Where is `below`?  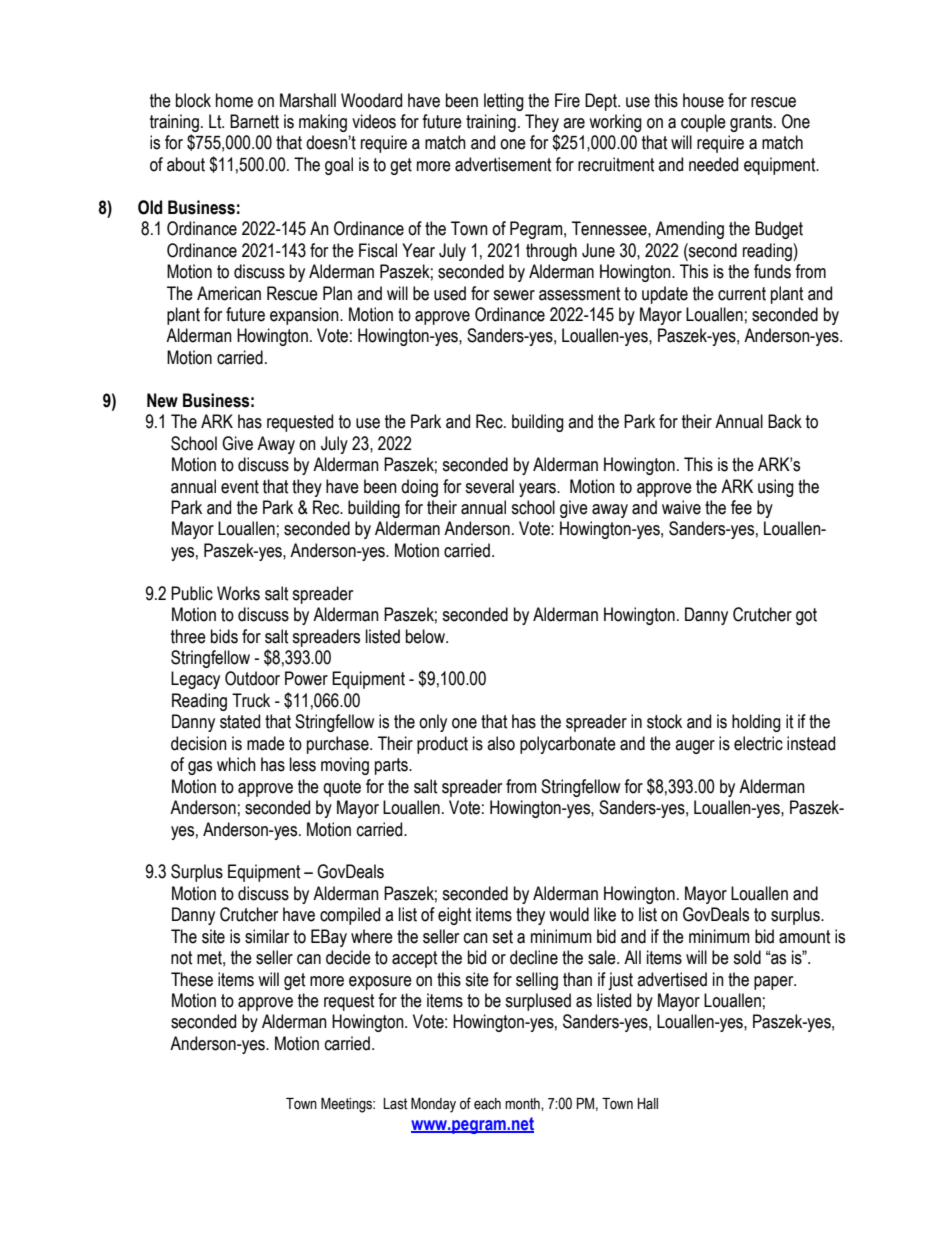
below is located at coordinates (427, 636).
